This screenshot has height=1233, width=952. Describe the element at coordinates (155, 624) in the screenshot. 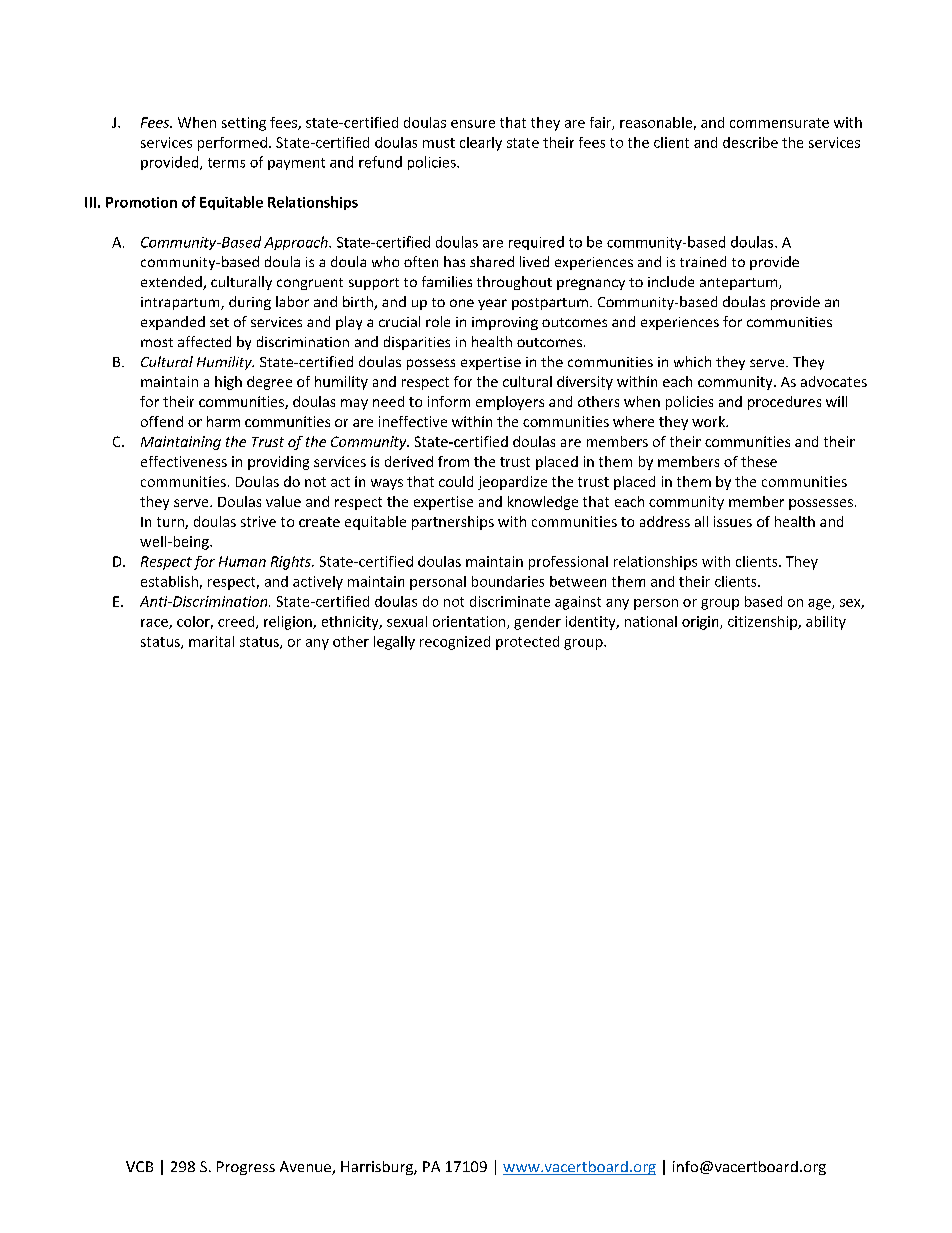

I see `race` at that location.
